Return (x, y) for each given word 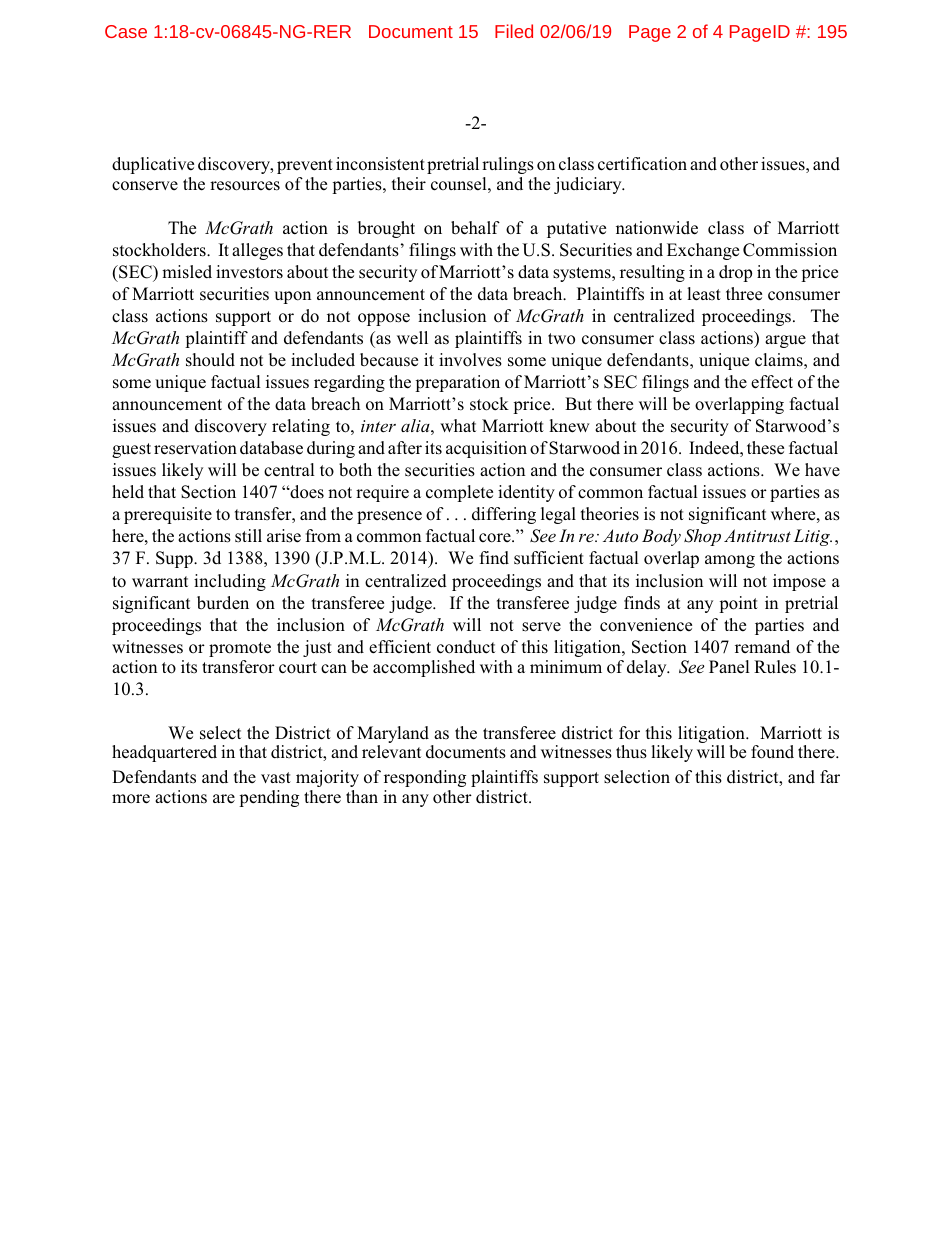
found (772, 752)
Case (126, 31)
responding (425, 778)
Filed (514, 31)
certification (642, 164)
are (224, 798)
